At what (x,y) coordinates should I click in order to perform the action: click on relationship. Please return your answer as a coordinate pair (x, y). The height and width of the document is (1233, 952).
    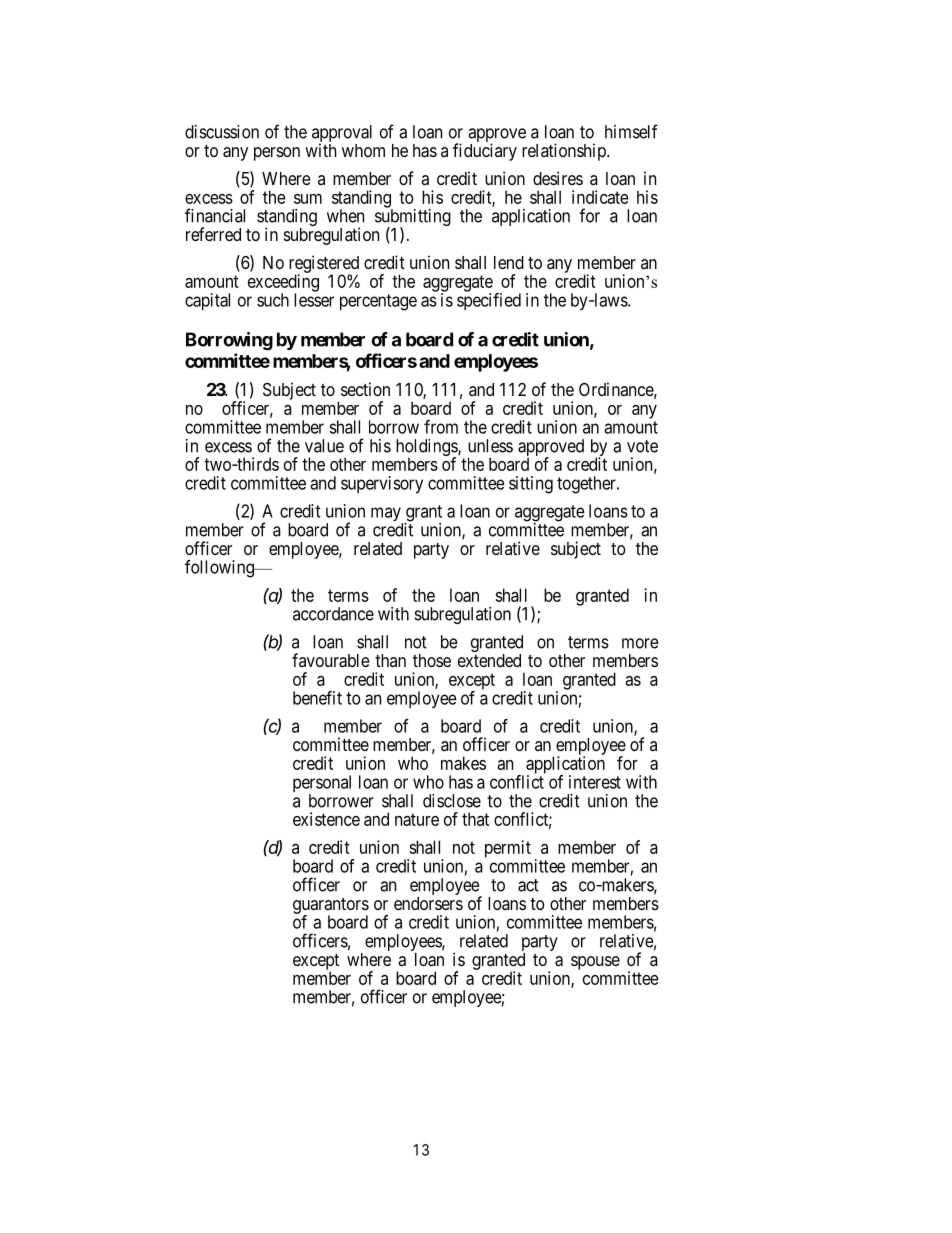
    Looking at the image, I should click on (565, 152).
